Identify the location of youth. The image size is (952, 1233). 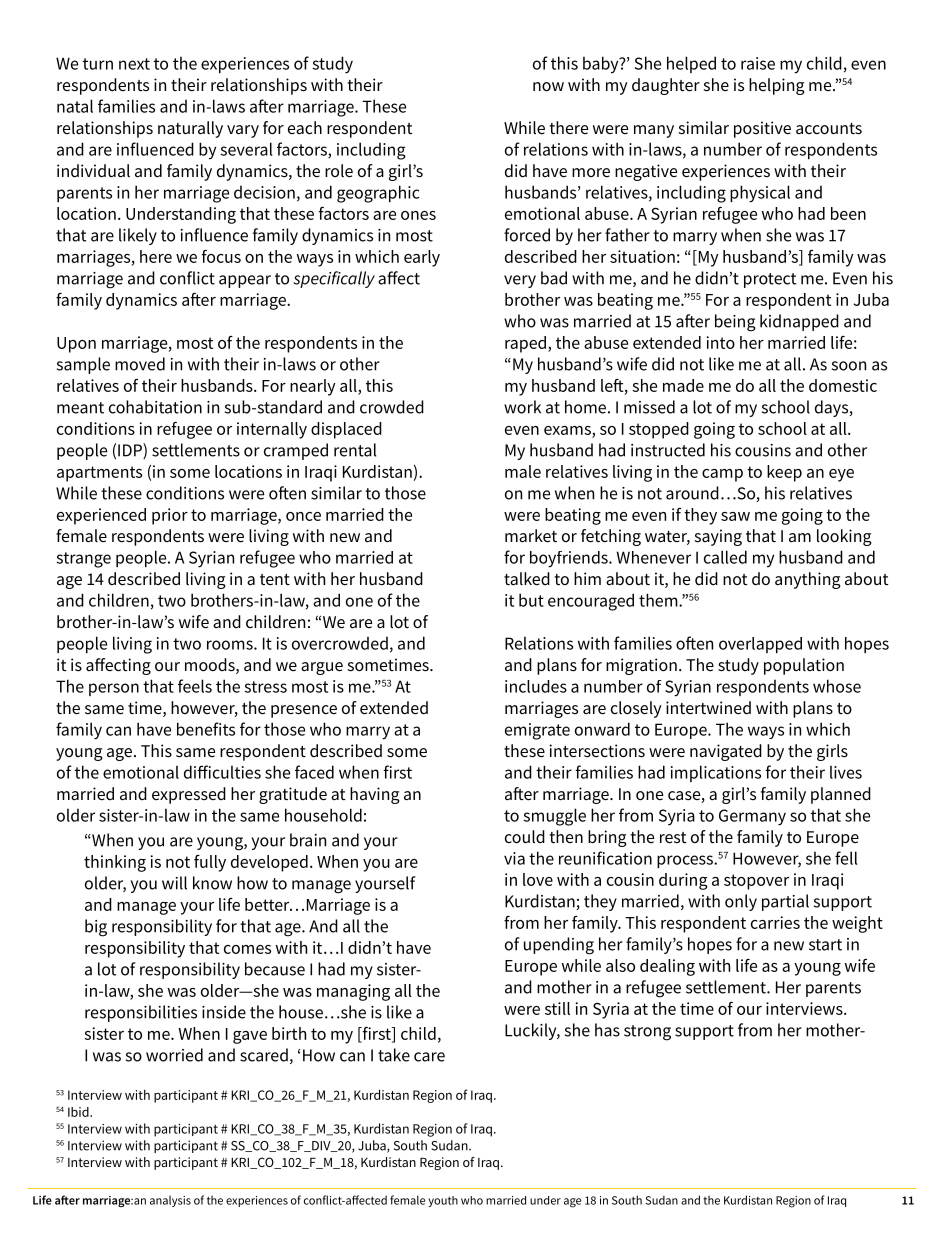
(443, 1201).
